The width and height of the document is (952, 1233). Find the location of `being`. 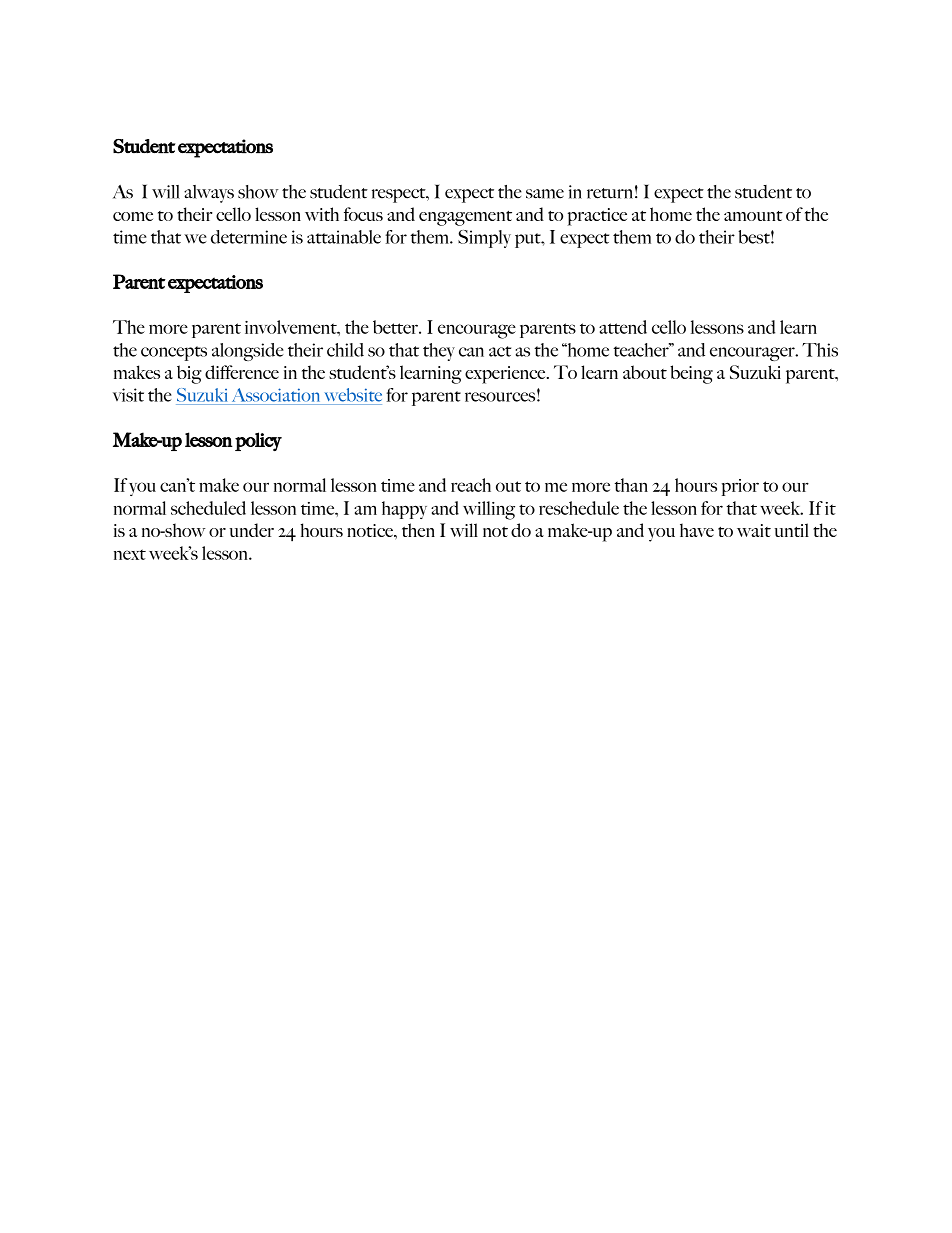

being is located at coordinates (691, 374).
